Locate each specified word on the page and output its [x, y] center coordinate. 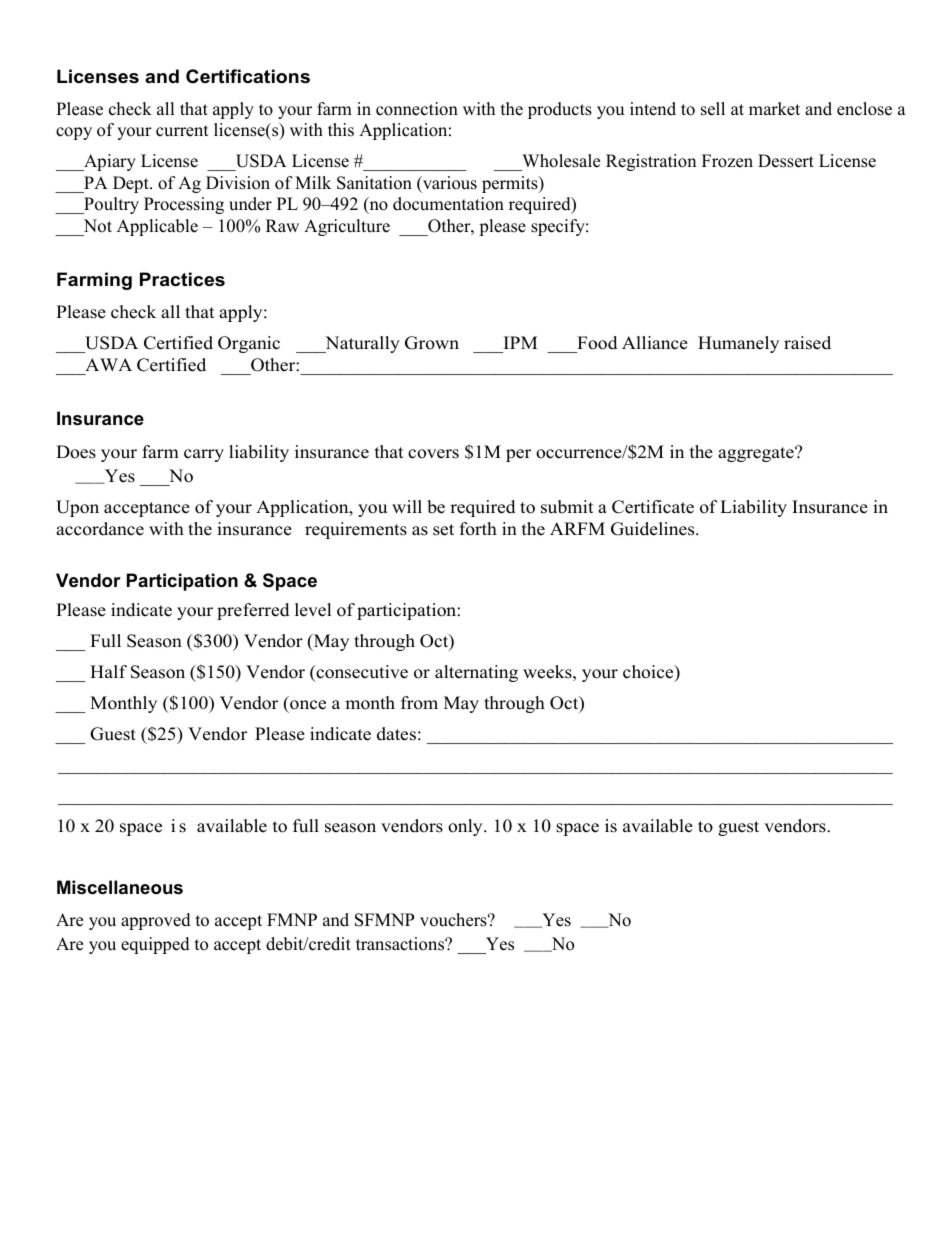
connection [417, 109]
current [182, 131]
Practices [182, 279]
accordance [100, 529]
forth [478, 529]
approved [156, 921]
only [466, 827]
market [774, 109]
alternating [476, 673]
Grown [432, 343]
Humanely [738, 344]
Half [108, 671]
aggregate [757, 454]
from [419, 703]
